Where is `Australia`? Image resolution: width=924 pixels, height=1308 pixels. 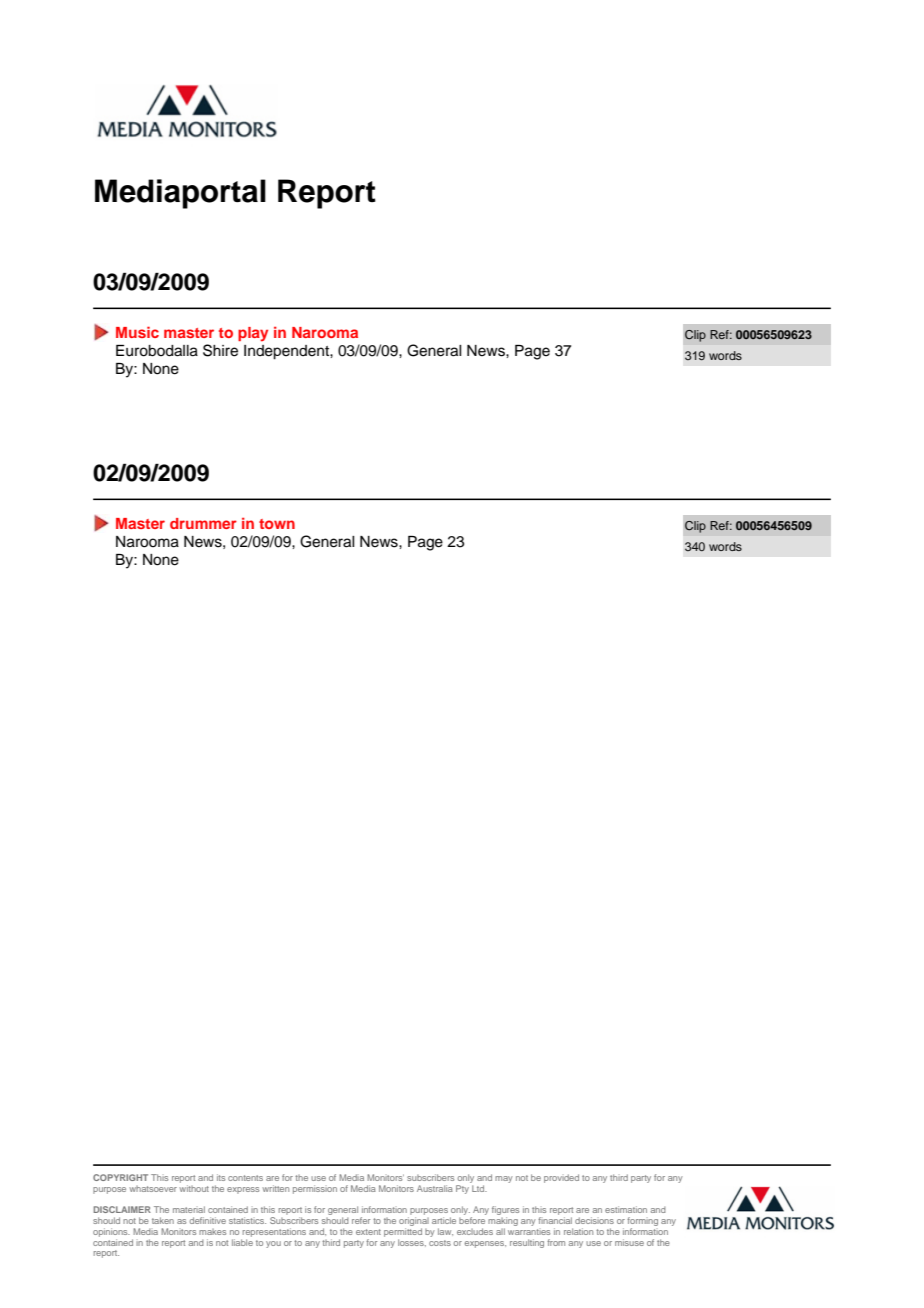 Australia is located at coordinates (435, 1188).
